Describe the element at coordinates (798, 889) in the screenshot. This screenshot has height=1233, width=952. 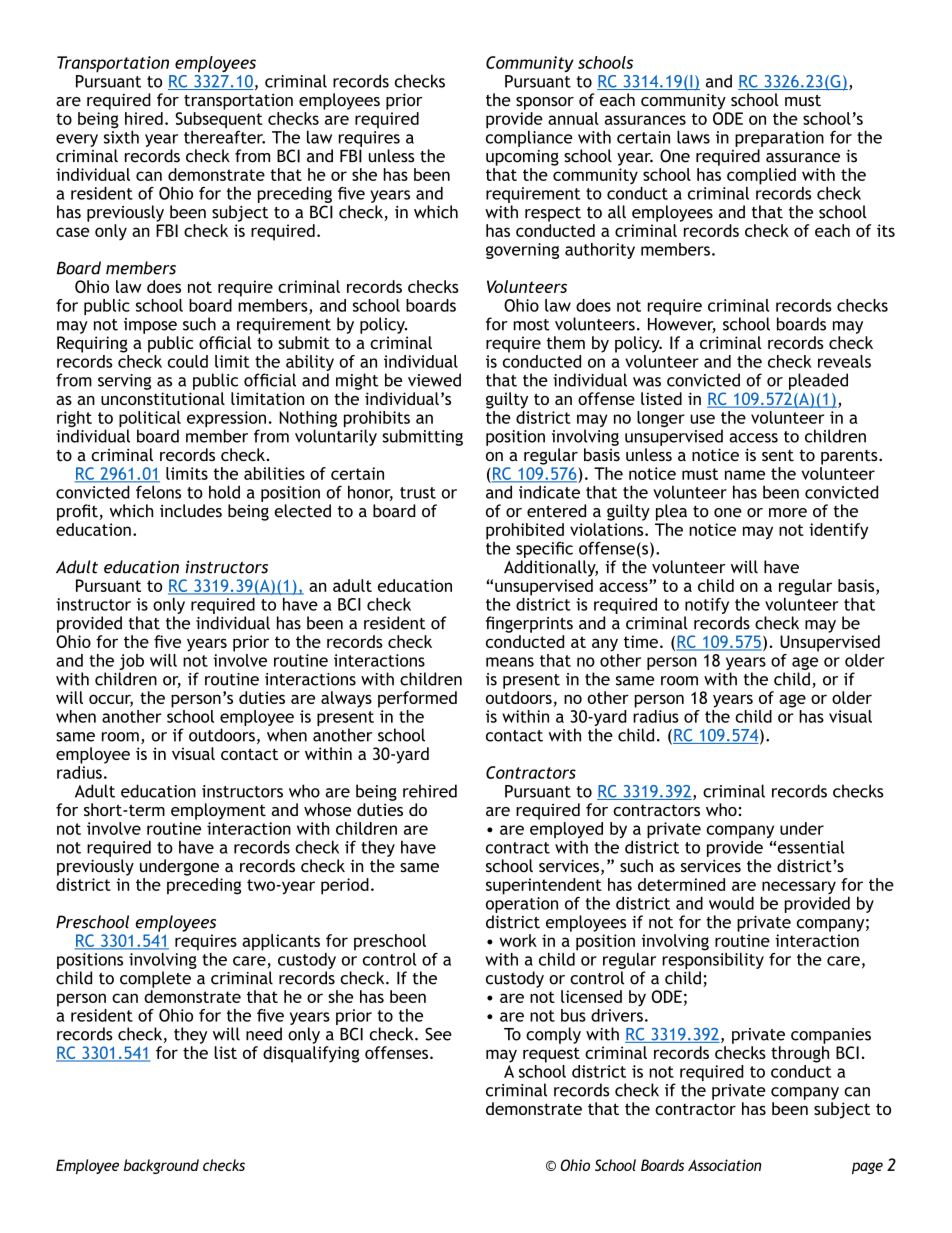
I see `necessary` at that location.
